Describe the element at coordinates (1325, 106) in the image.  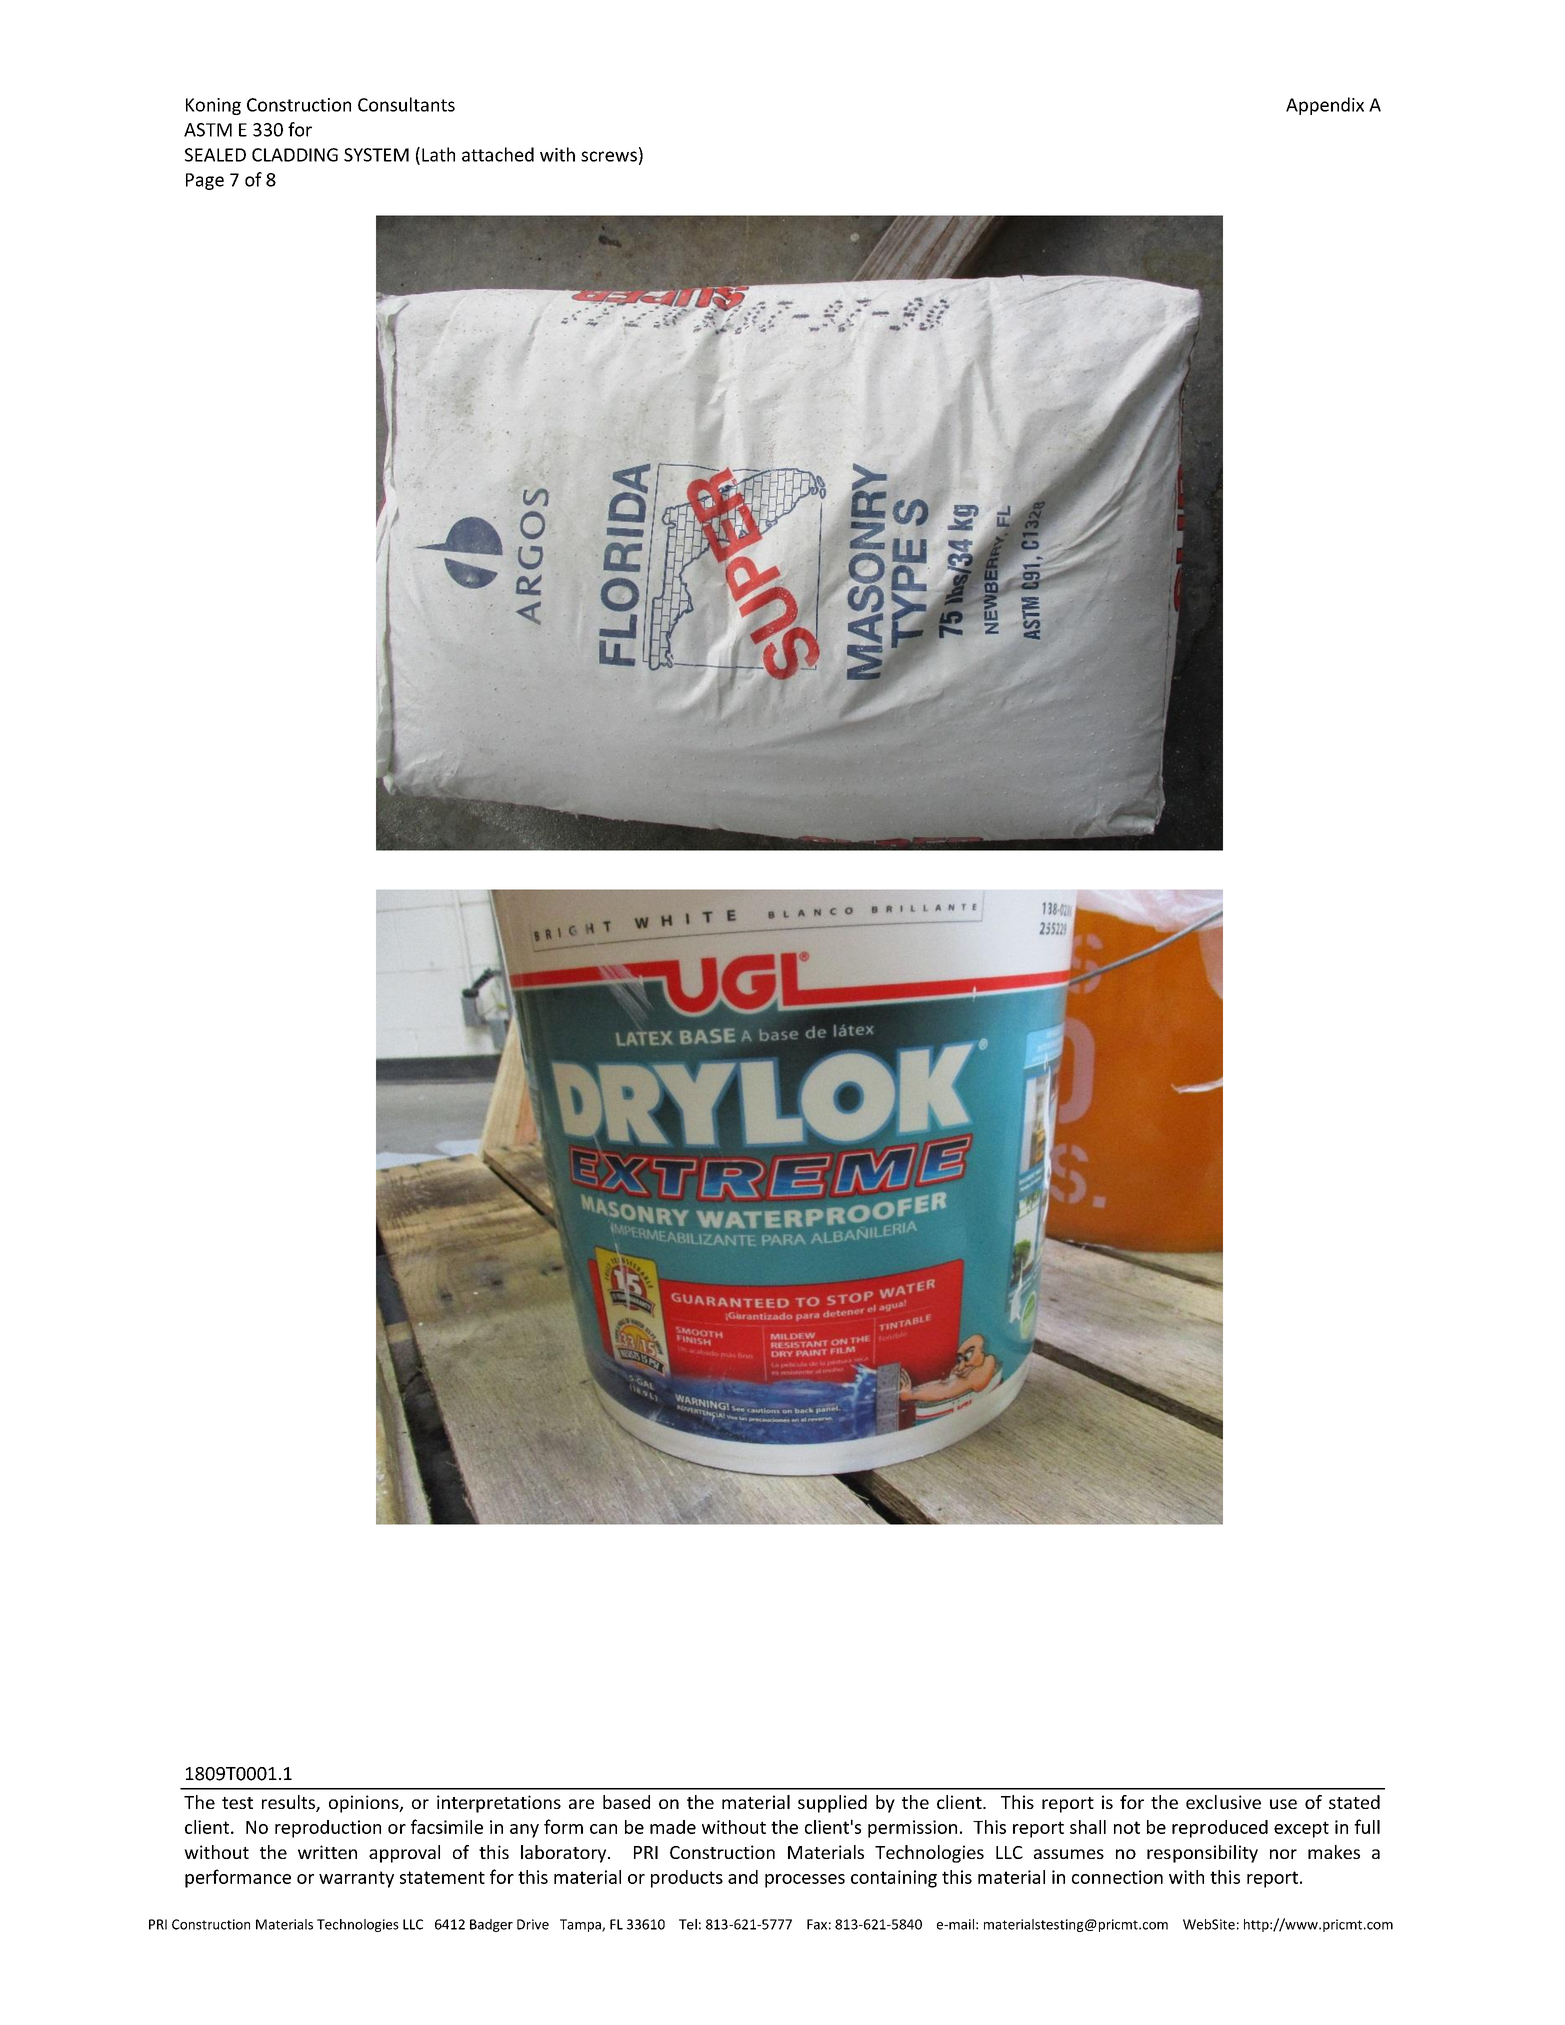
I see `Appendix` at that location.
